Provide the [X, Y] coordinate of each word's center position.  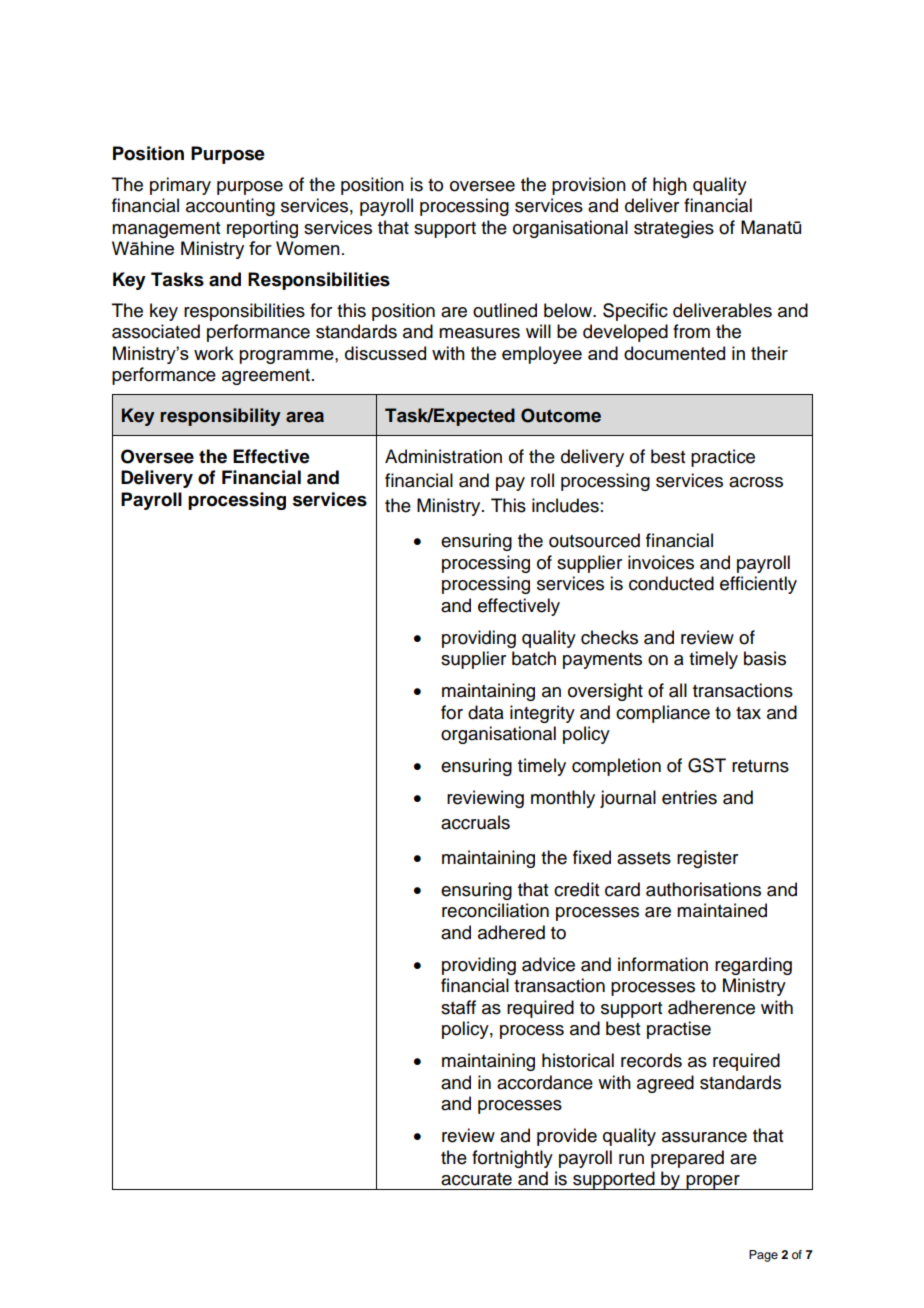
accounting [230, 207]
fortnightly [512, 1159]
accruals [475, 822]
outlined [505, 310]
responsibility [220, 417]
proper [713, 1182]
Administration [443, 456]
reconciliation [495, 910]
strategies [674, 229]
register [707, 859]
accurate [476, 1179]
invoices [661, 562]
